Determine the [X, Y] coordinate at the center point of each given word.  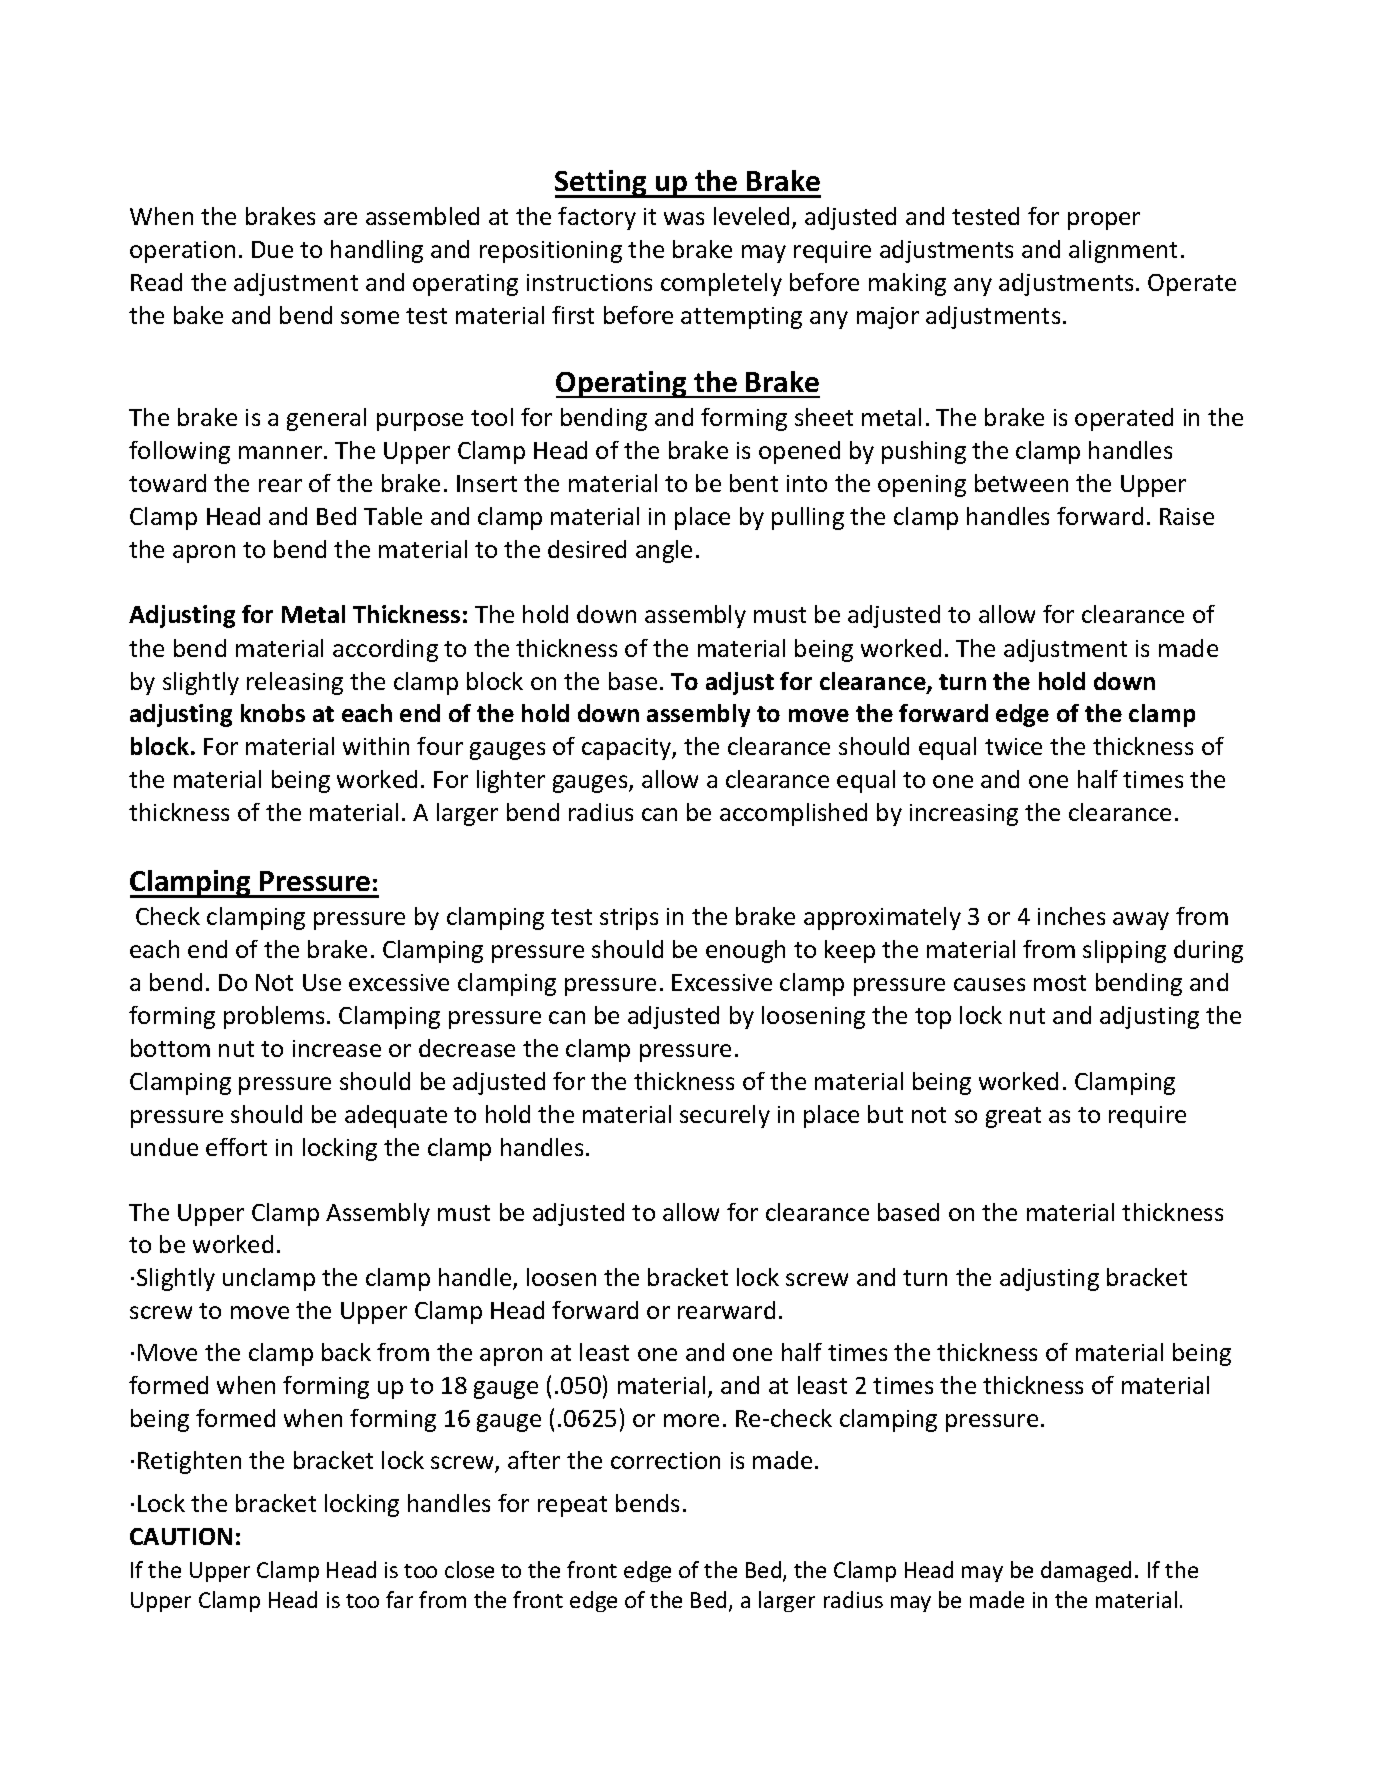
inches [1071, 916]
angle [664, 551]
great [1013, 1117]
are [340, 218]
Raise [1187, 516]
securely [725, 1116]
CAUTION [181, 1536]
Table [393, 516]
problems [274, 1017]
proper [1104, 221]
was [684, 218]
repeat [572, 1506]
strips [629, 919]
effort [236, 1147]
